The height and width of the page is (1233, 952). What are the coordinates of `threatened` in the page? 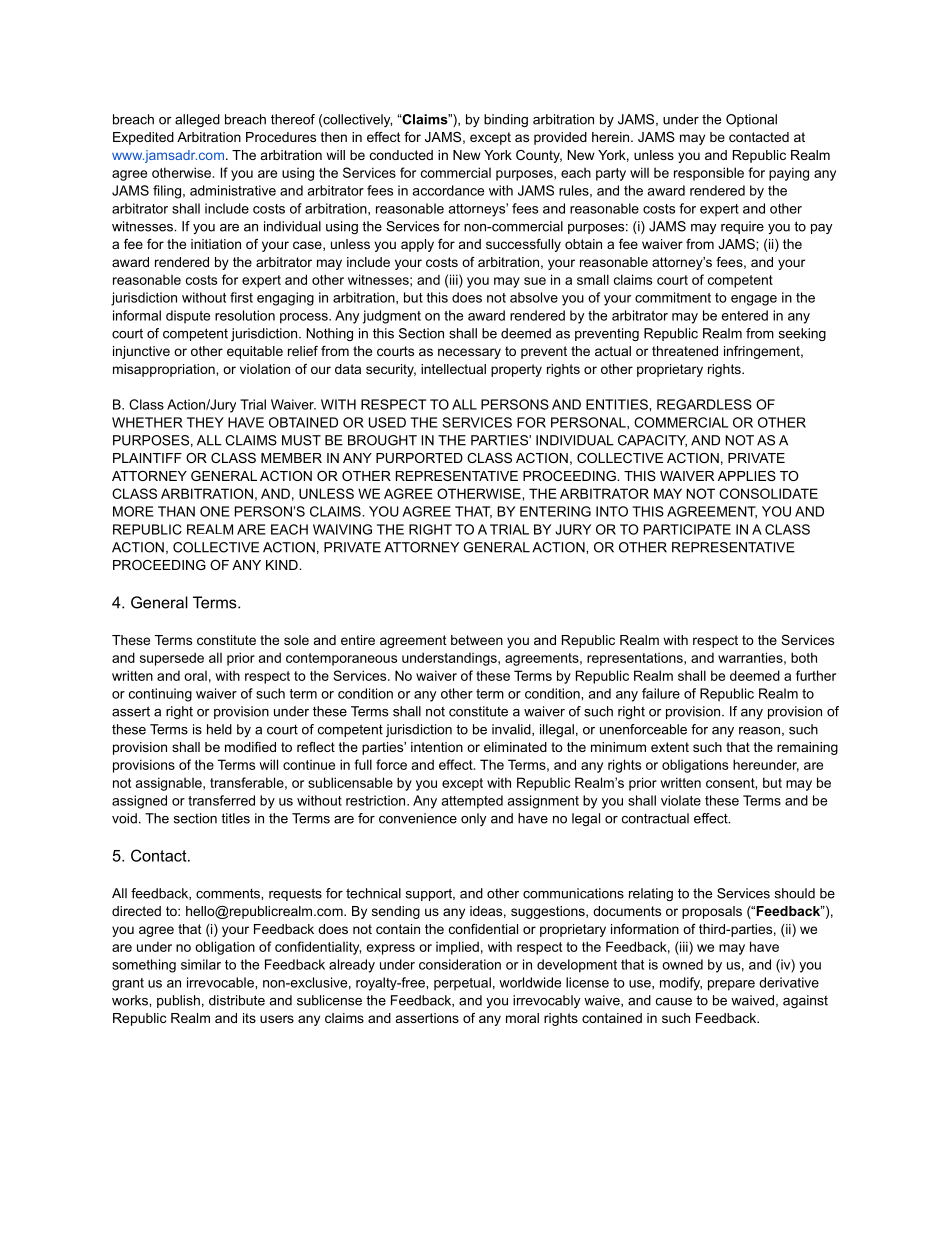 It's located at (685, 351).
